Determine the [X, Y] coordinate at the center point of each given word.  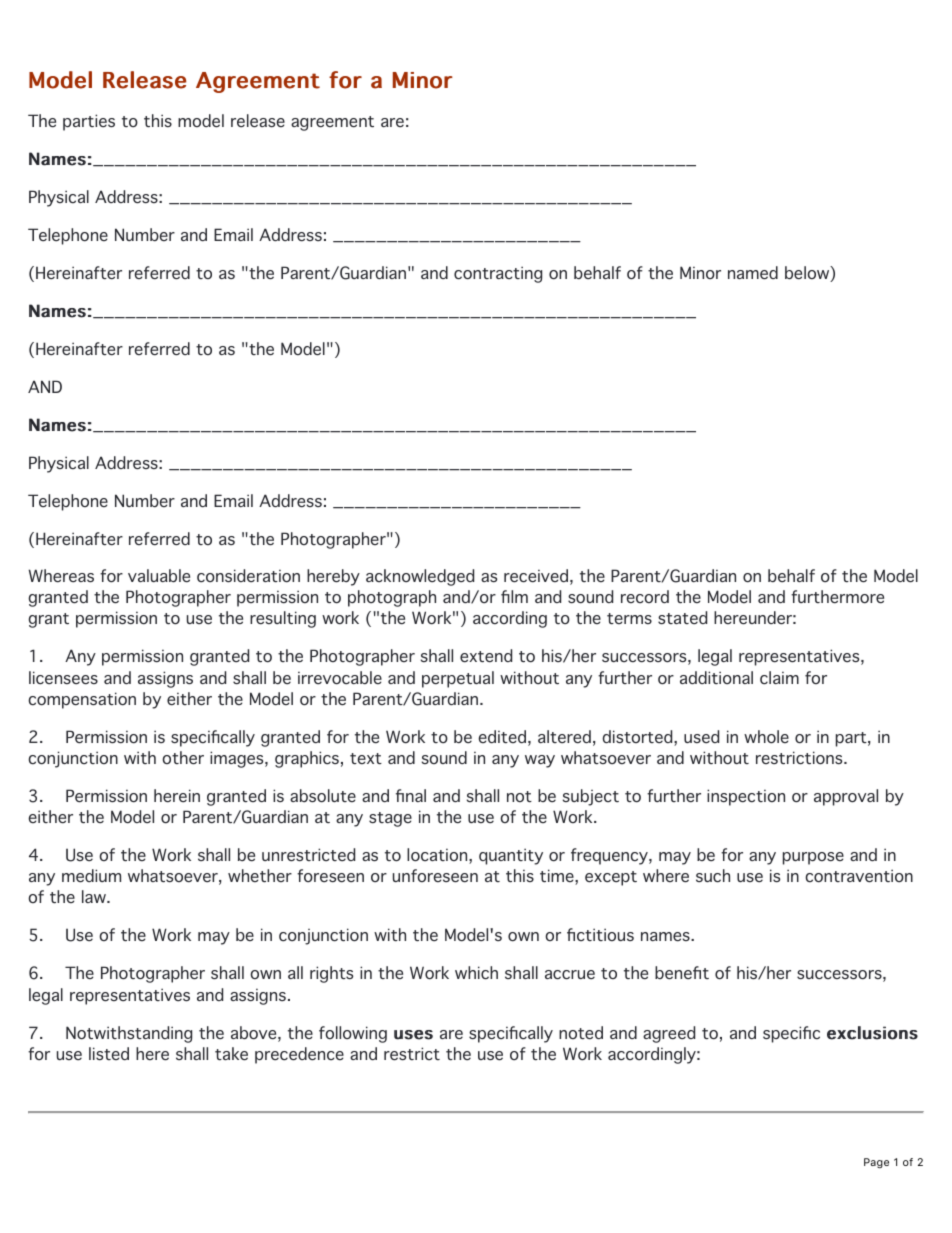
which [476, 973]
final [411, 795]
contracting [498, 274]
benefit [682, 973]
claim [779, 678]
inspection [746, 797]
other [183, 758]
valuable [159, 576]
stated [682, 618]
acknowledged [420, 577]
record [645, 596]
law [95, 896]
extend [486, 656]
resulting [283, 619]
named [753, 273]
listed [109, 1054]
